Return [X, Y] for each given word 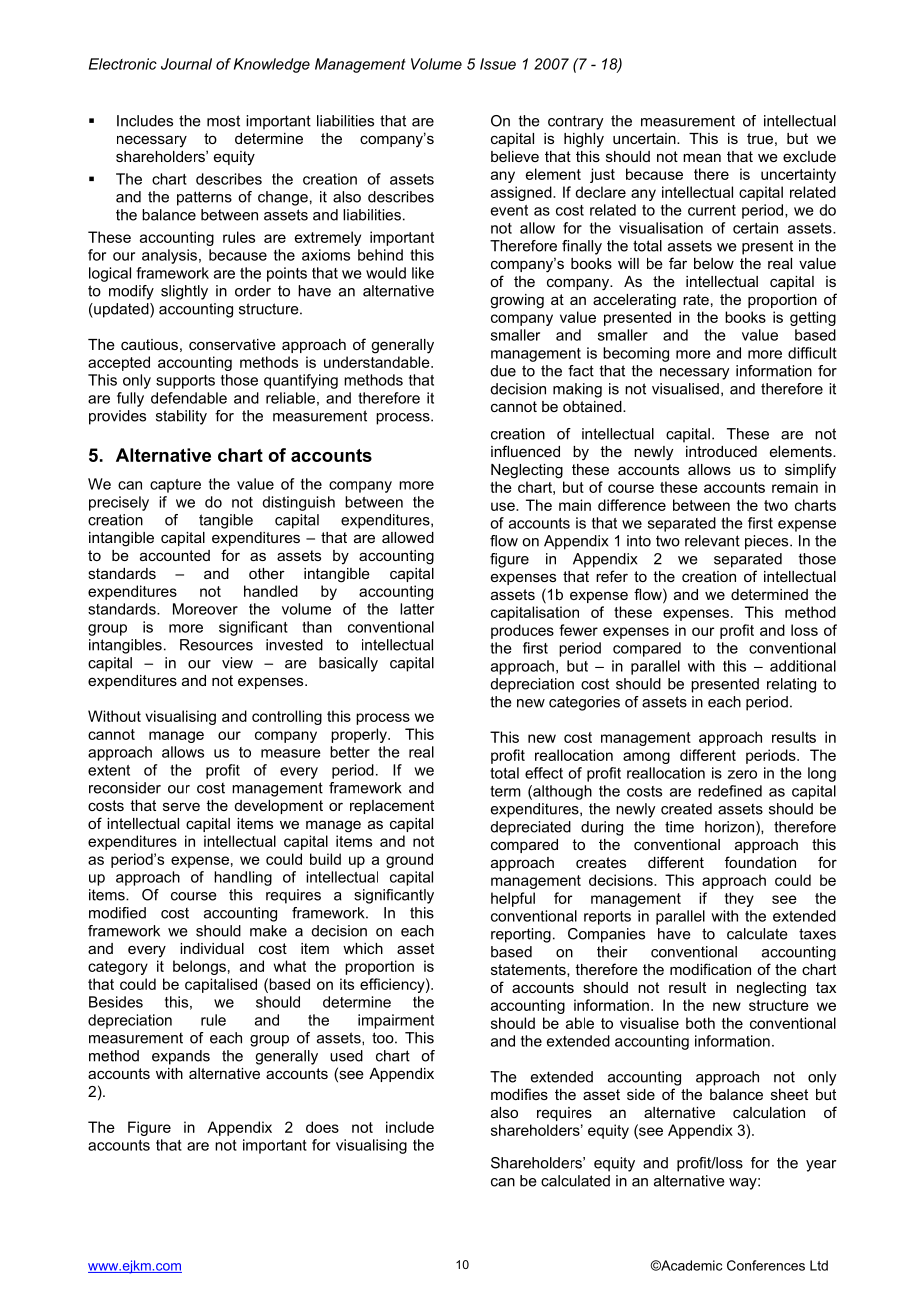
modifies [519, 1094]
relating [791, 685]
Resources [216, 645]
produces [522, 631]
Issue [498, 64]
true [760, 138]
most [223, 121]
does [322, 1127]
